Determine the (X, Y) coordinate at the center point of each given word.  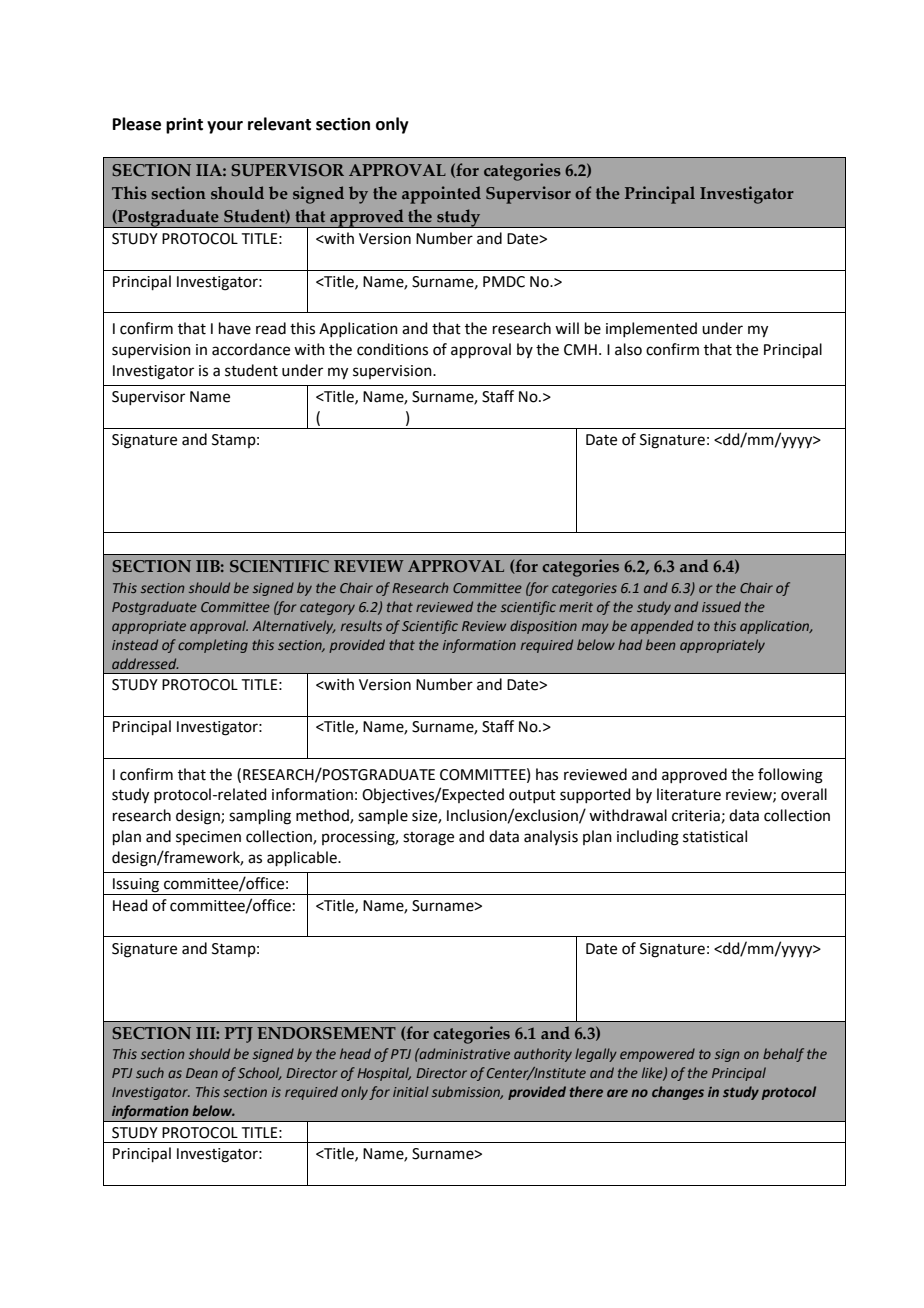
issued (721, 606)
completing (213, 646)
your (225, 127)
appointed (441, 195)
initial (411, 1091)
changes (678, 1093)
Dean (202, 1073)
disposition (543, 627)
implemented (651, 329)
